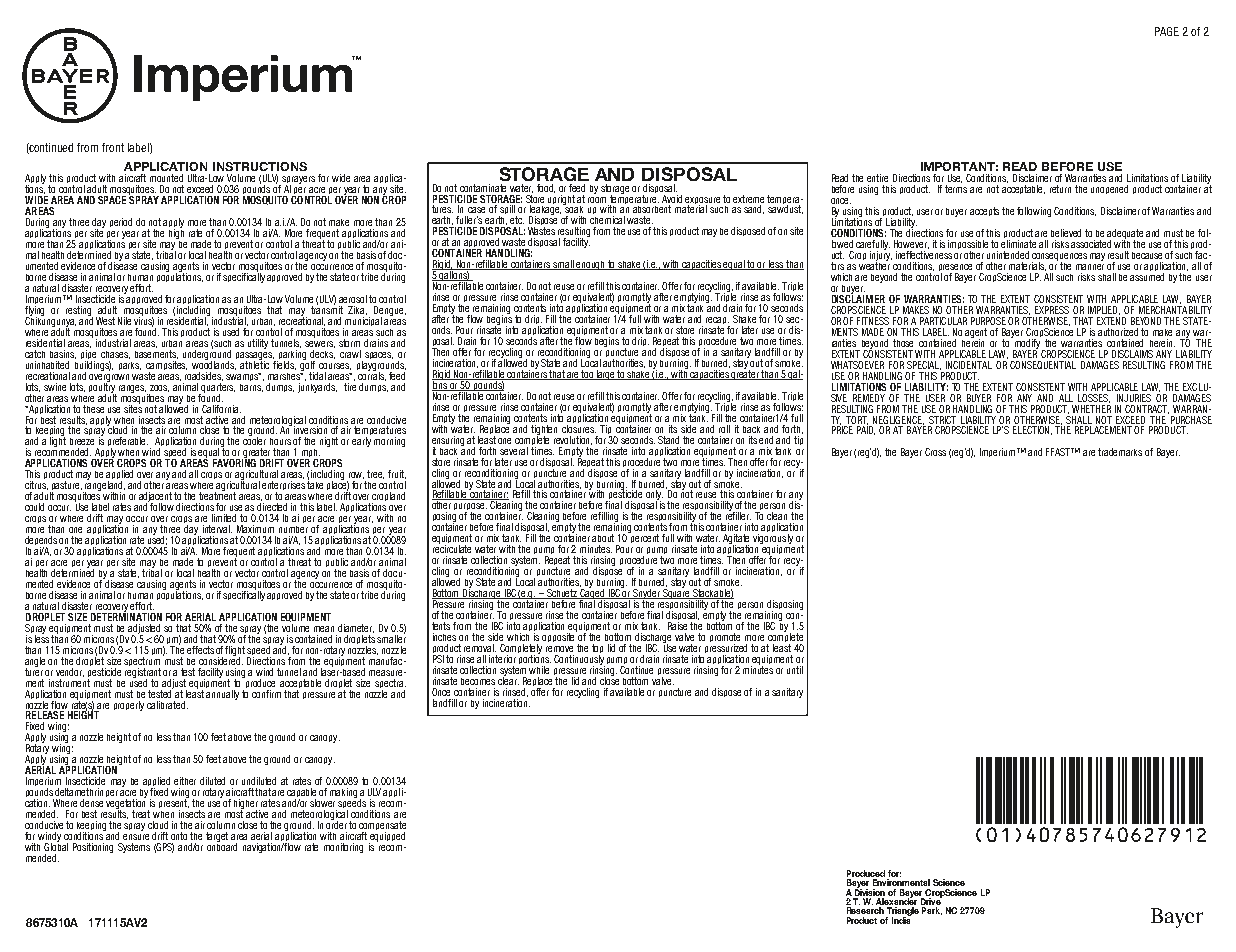 This page has width=1236, height=952. I want to click on recirculate, so click(452, 548).
